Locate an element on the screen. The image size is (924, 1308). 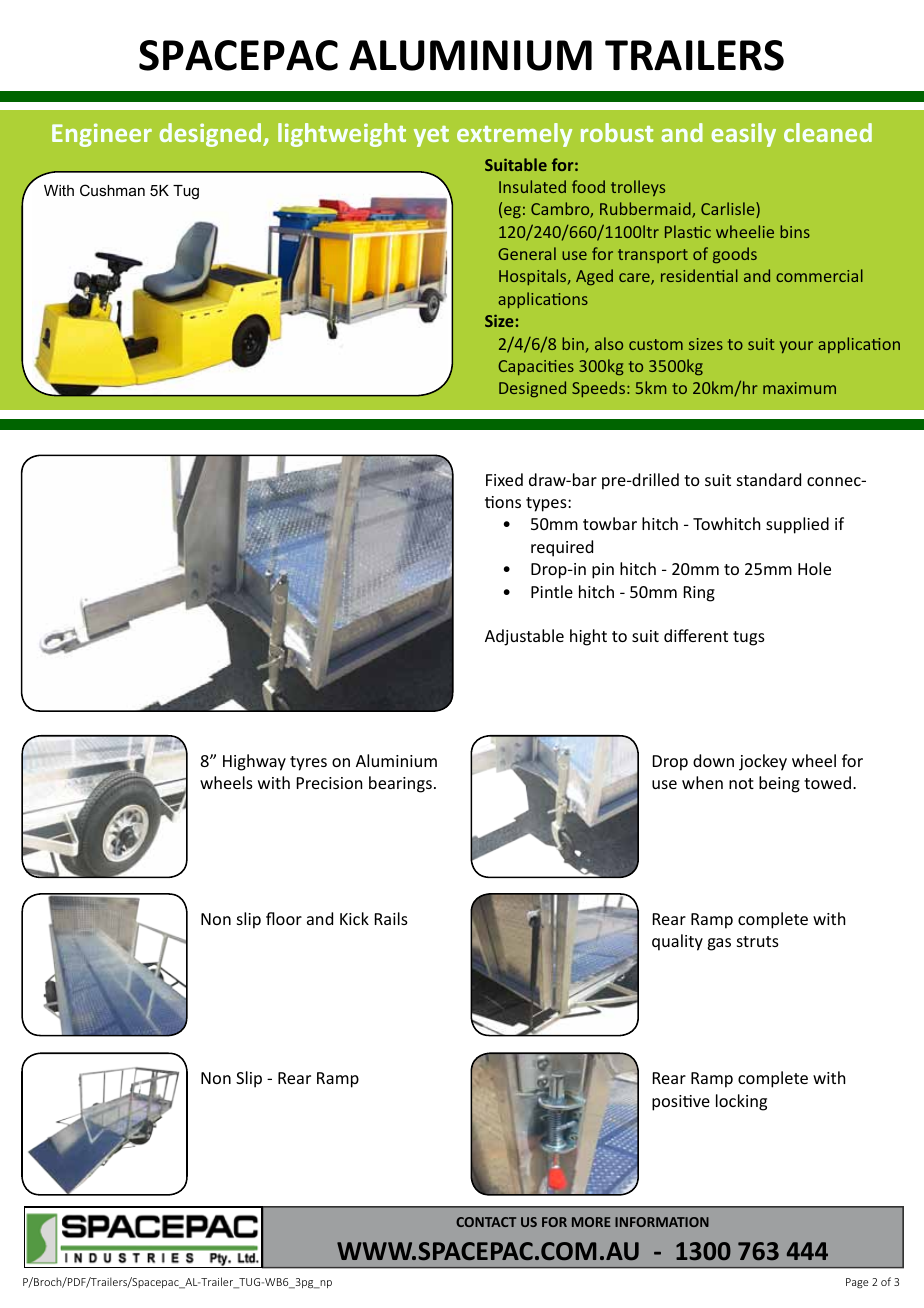
Kick is located at coordinates (354, 918).
